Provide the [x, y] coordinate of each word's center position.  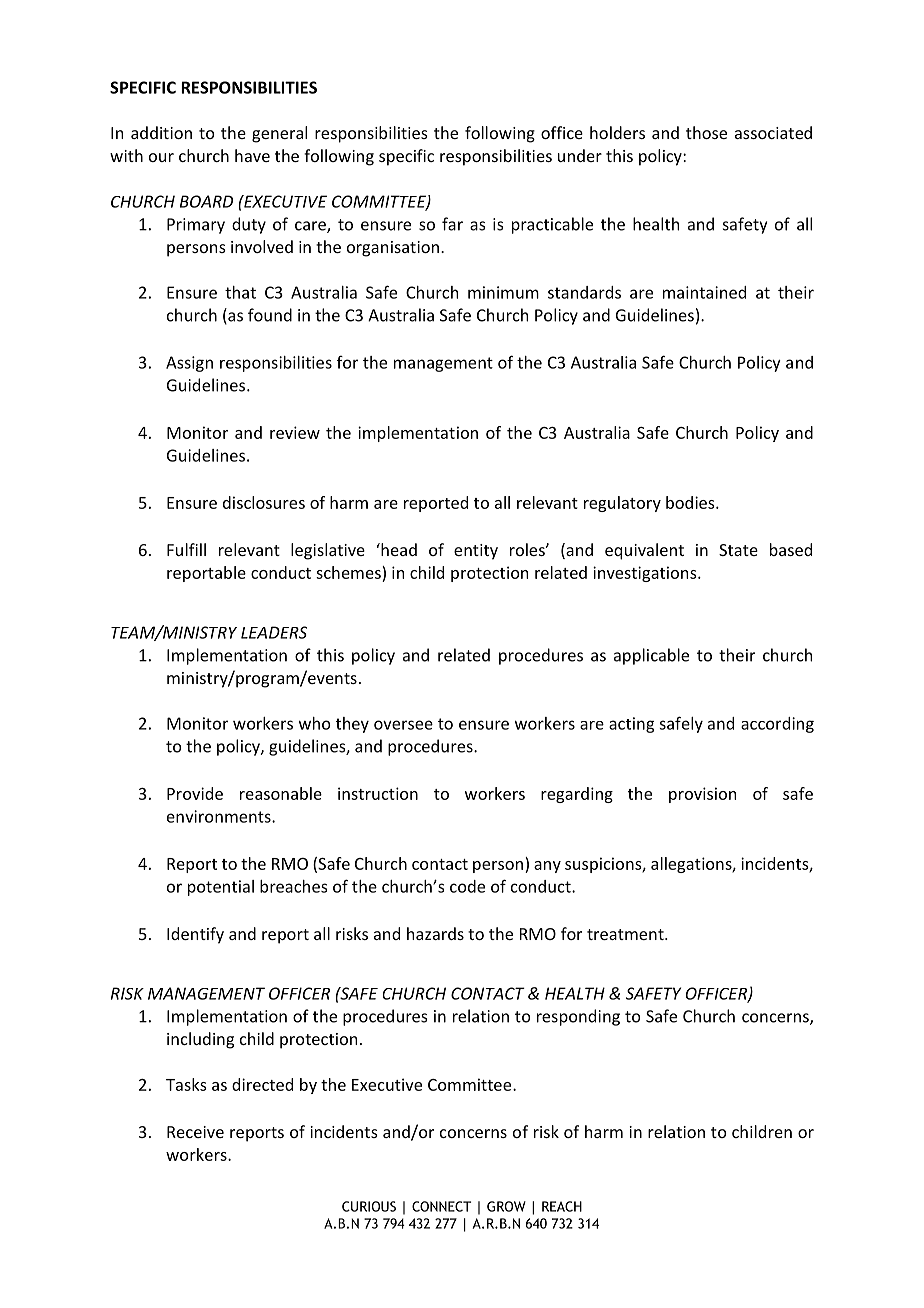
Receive [195, 1132]
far [452, 224]
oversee [403, 725]
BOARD [206, 201]
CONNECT [441, 1206]
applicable [651, 656]
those [706, 132]
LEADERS [274, 632]
